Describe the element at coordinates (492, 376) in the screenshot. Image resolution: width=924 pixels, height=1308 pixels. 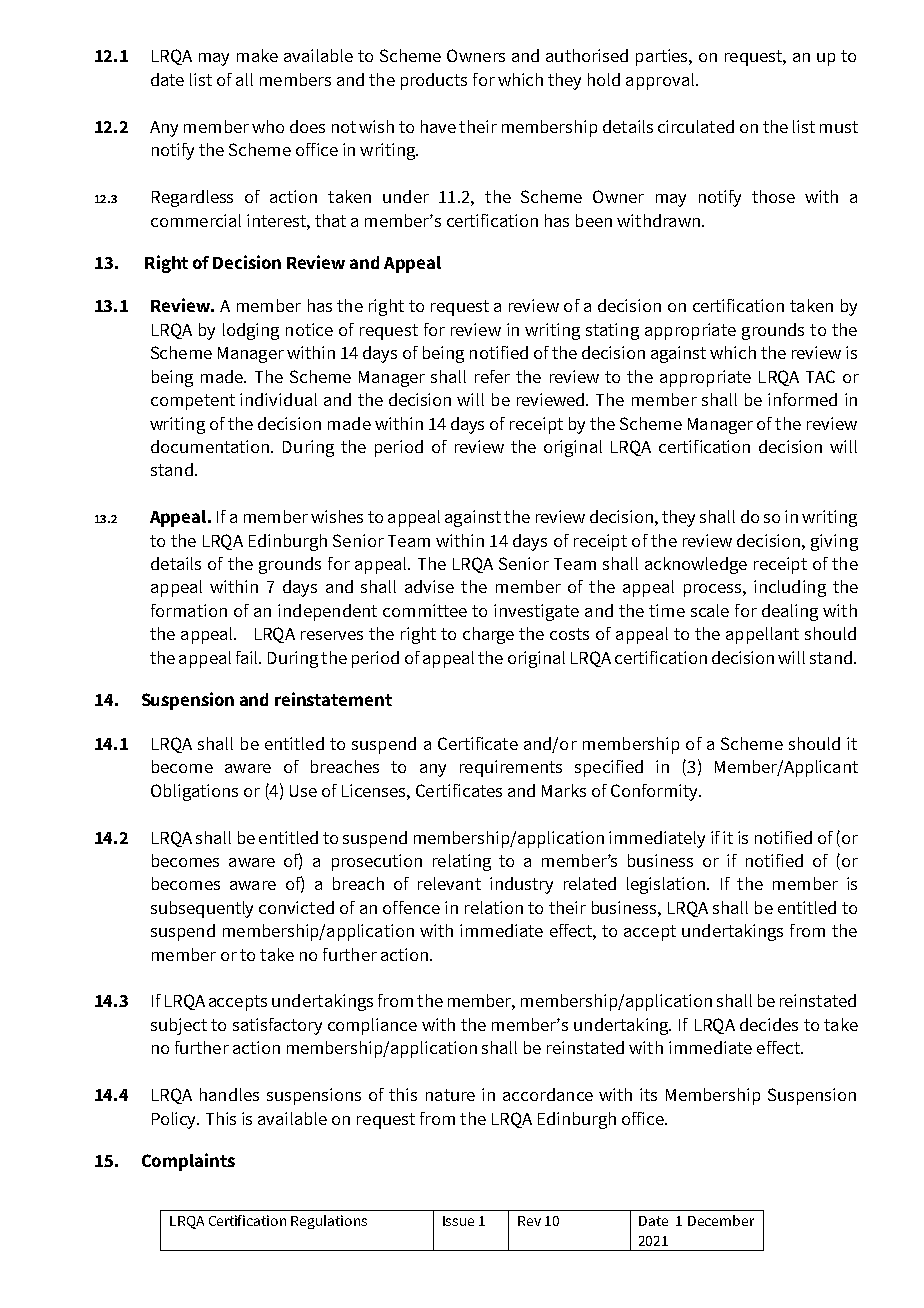
I see `refer` at that location.
